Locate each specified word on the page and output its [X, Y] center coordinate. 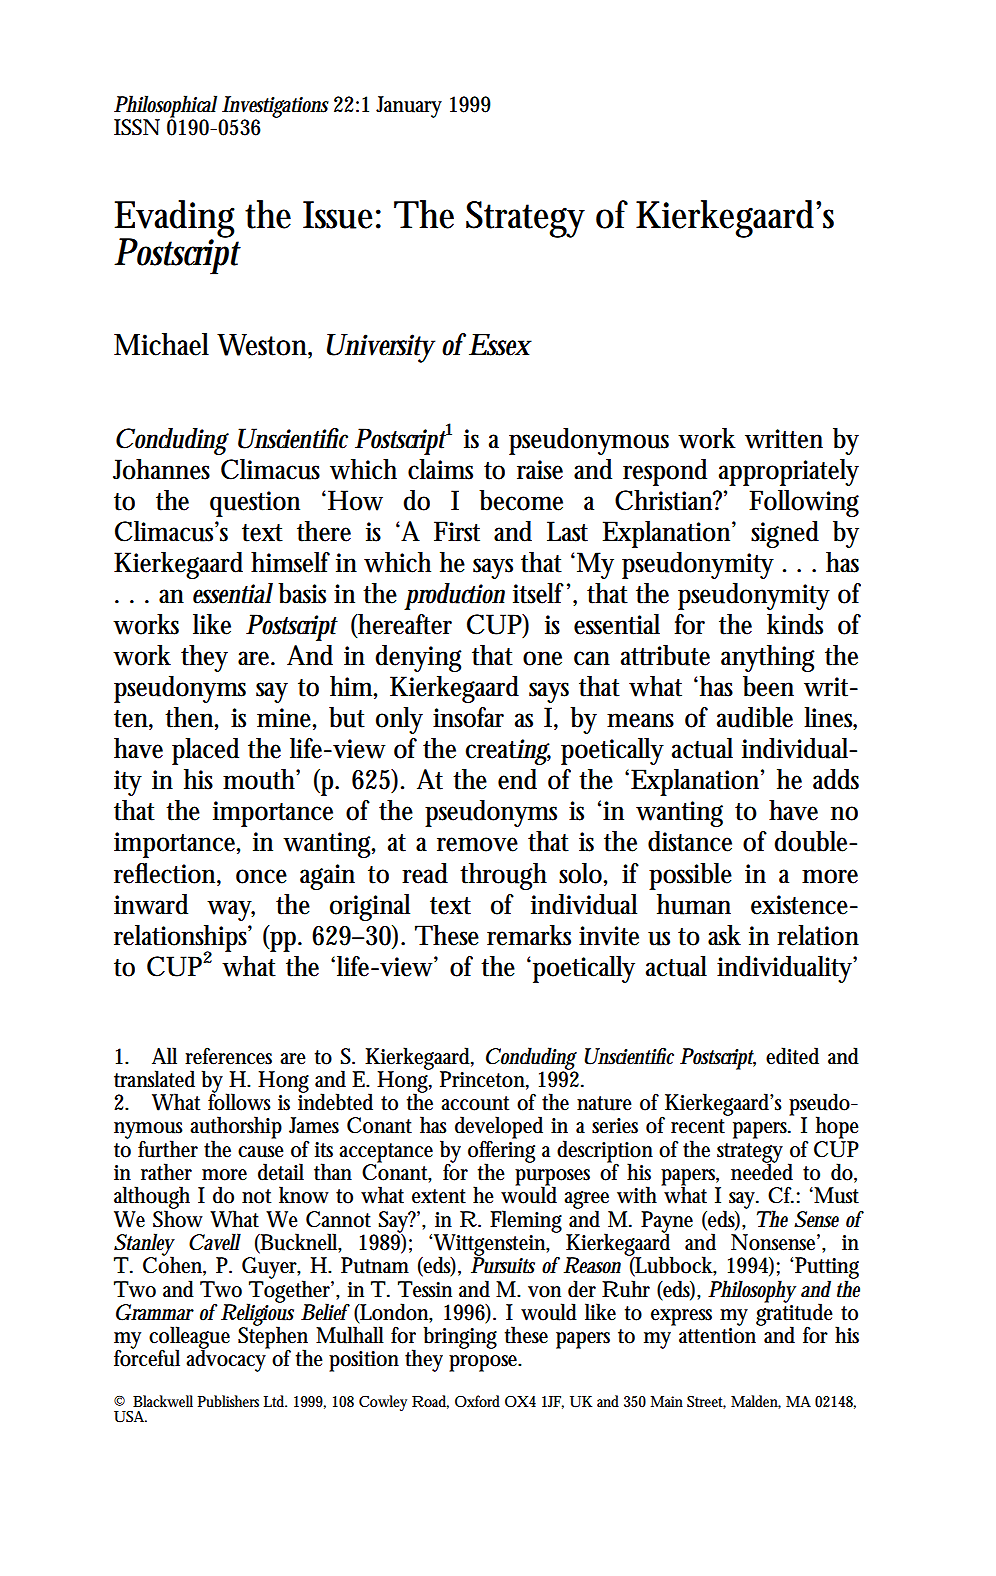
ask [724, 935]
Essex [500, 345]
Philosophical [165, 107]
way [231, 910]
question [255, 504]
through [503, 876]
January [409, 107]
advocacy [228, 1360]
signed [785, 534]
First [457, 531]
